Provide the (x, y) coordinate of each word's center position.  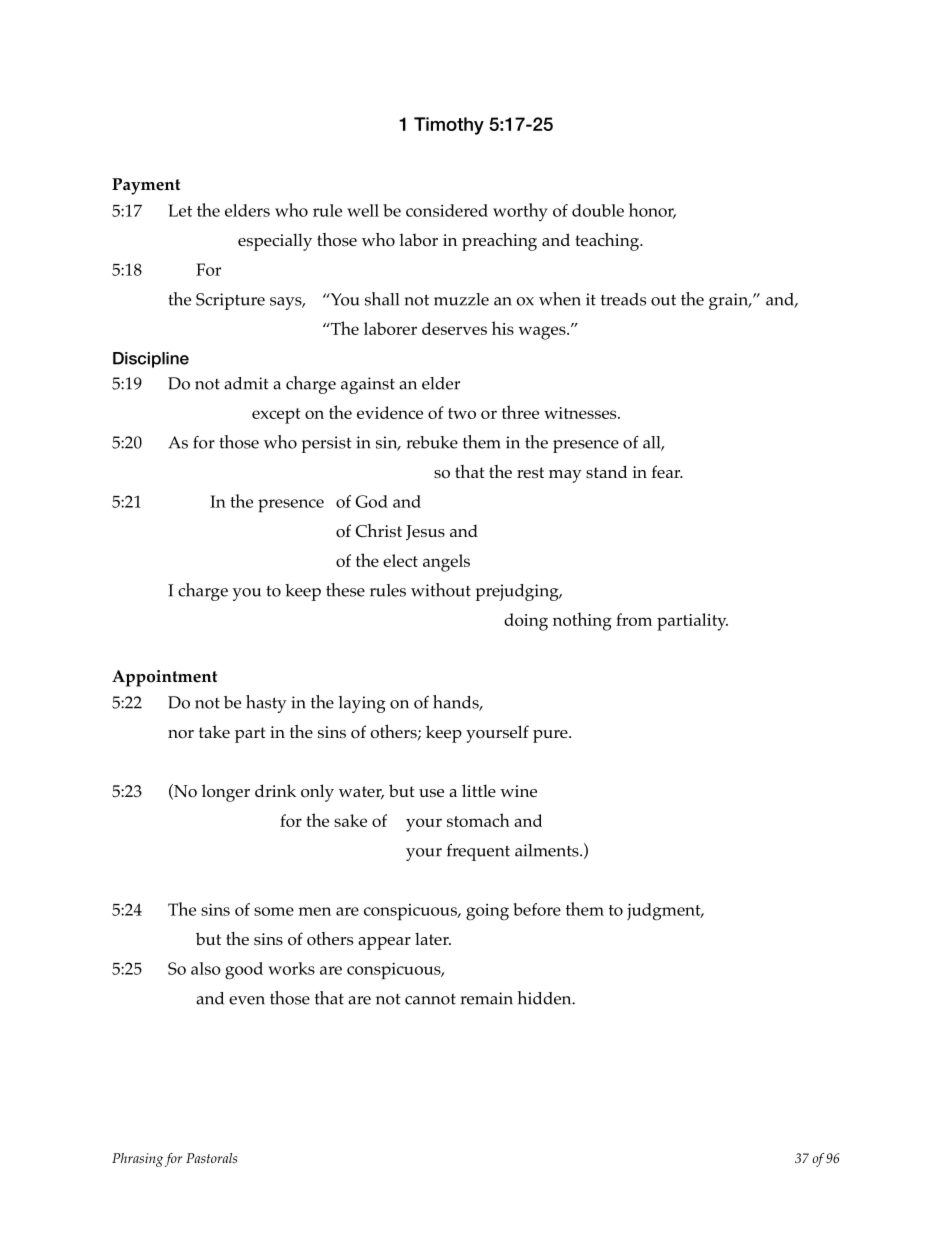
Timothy (449, 126)
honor (652, 211)
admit (246, 383)
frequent (478, 852)
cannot (430, 999)
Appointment (164, 678)
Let (180, 210)
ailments (548, 850)
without (441, 590)
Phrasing (137, 1160)
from (634, 619)
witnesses (581, 413)
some (274, 911)
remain (487, 998)
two (462, 413)
